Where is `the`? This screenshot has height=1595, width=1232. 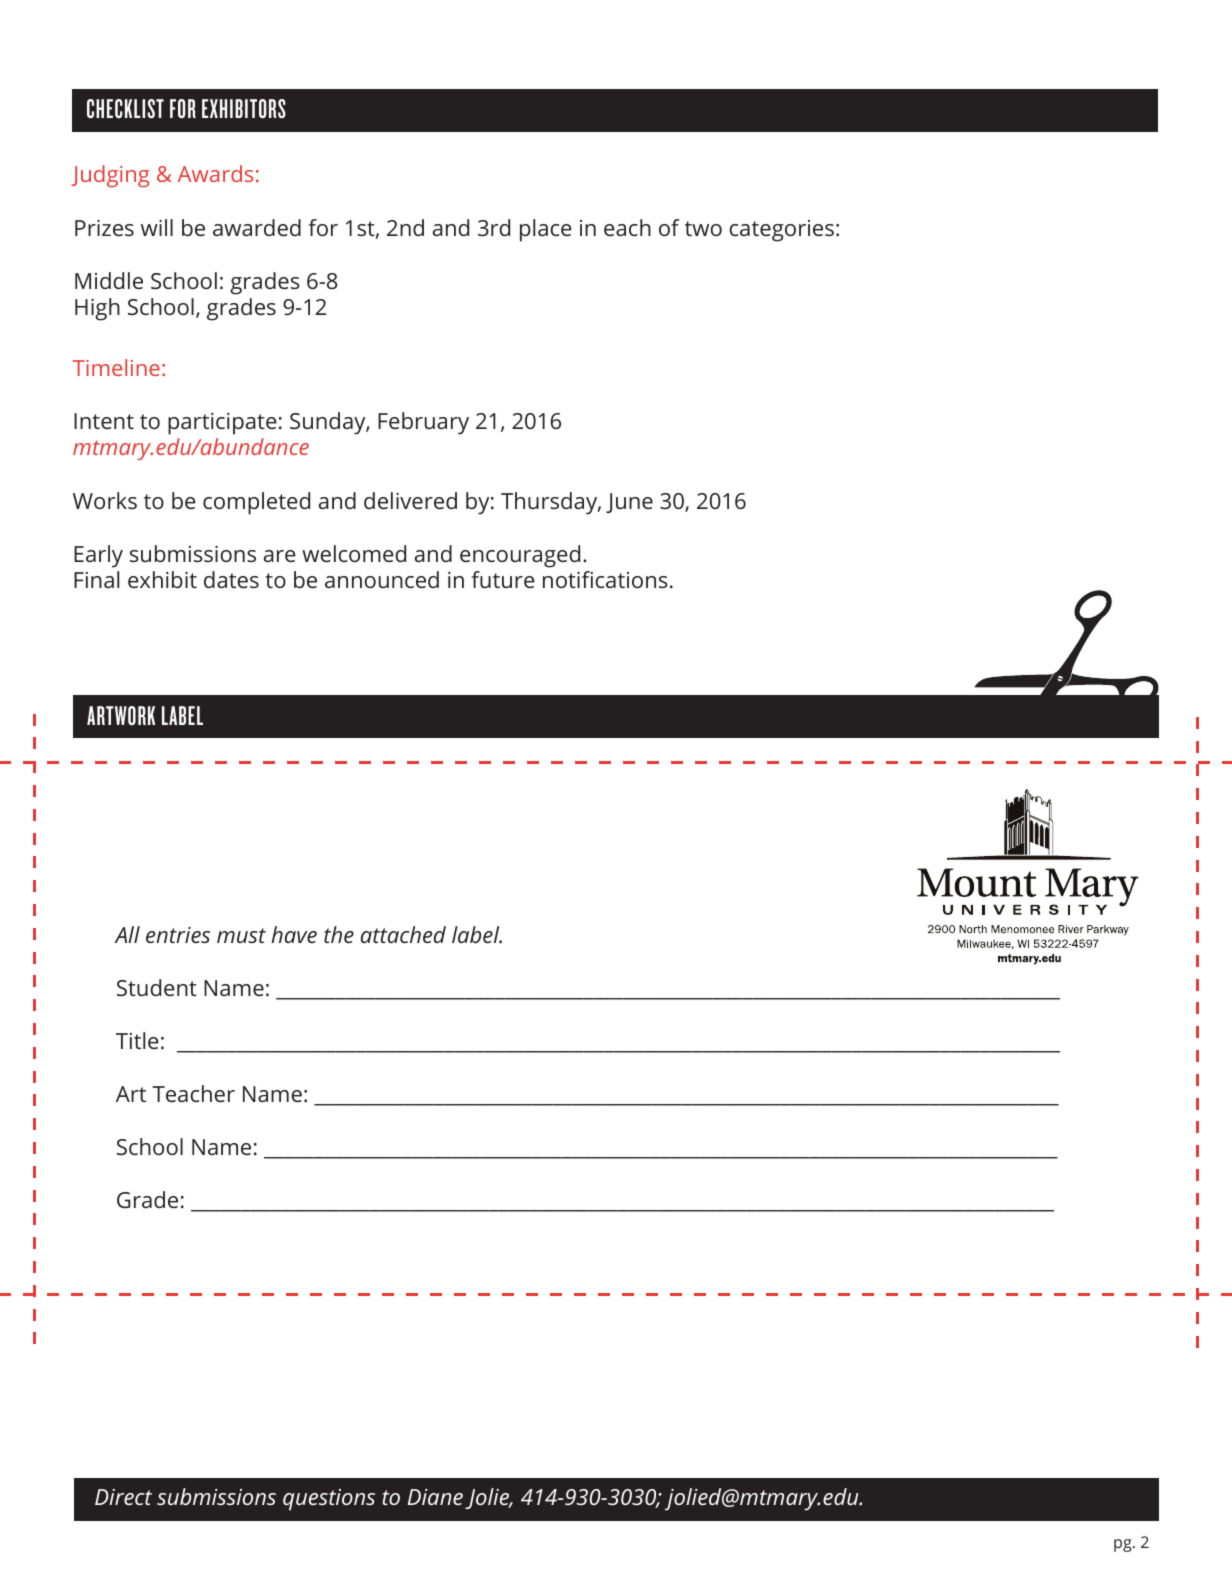
the is located at coordinates (339, 934).
